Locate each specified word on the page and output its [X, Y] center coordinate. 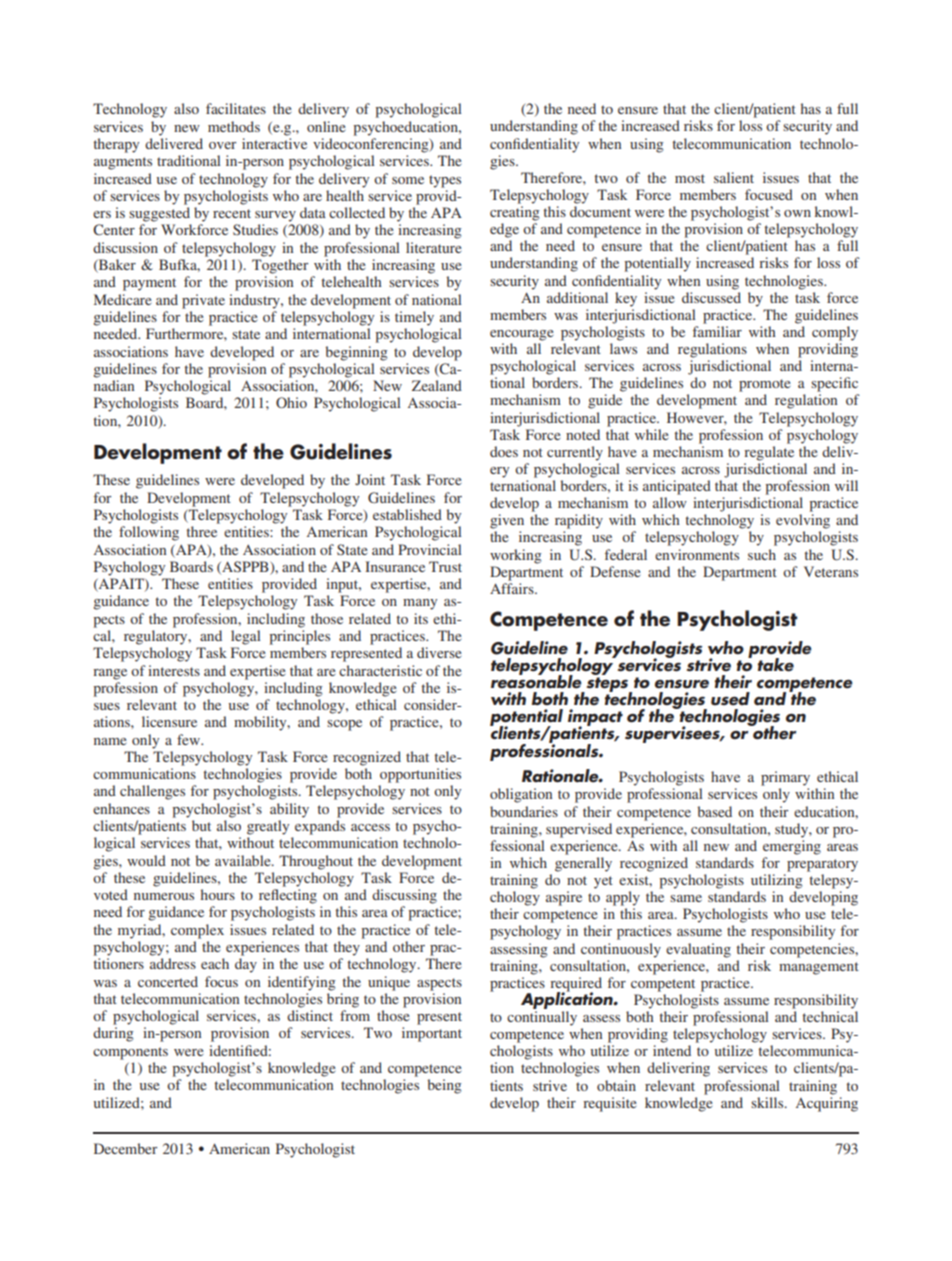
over [223, 145]
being [444, 1086]
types [445, 181]
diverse [439, 652]
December [126, 1148]
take [776, 665]
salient [734, 177]
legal [246, 637]
